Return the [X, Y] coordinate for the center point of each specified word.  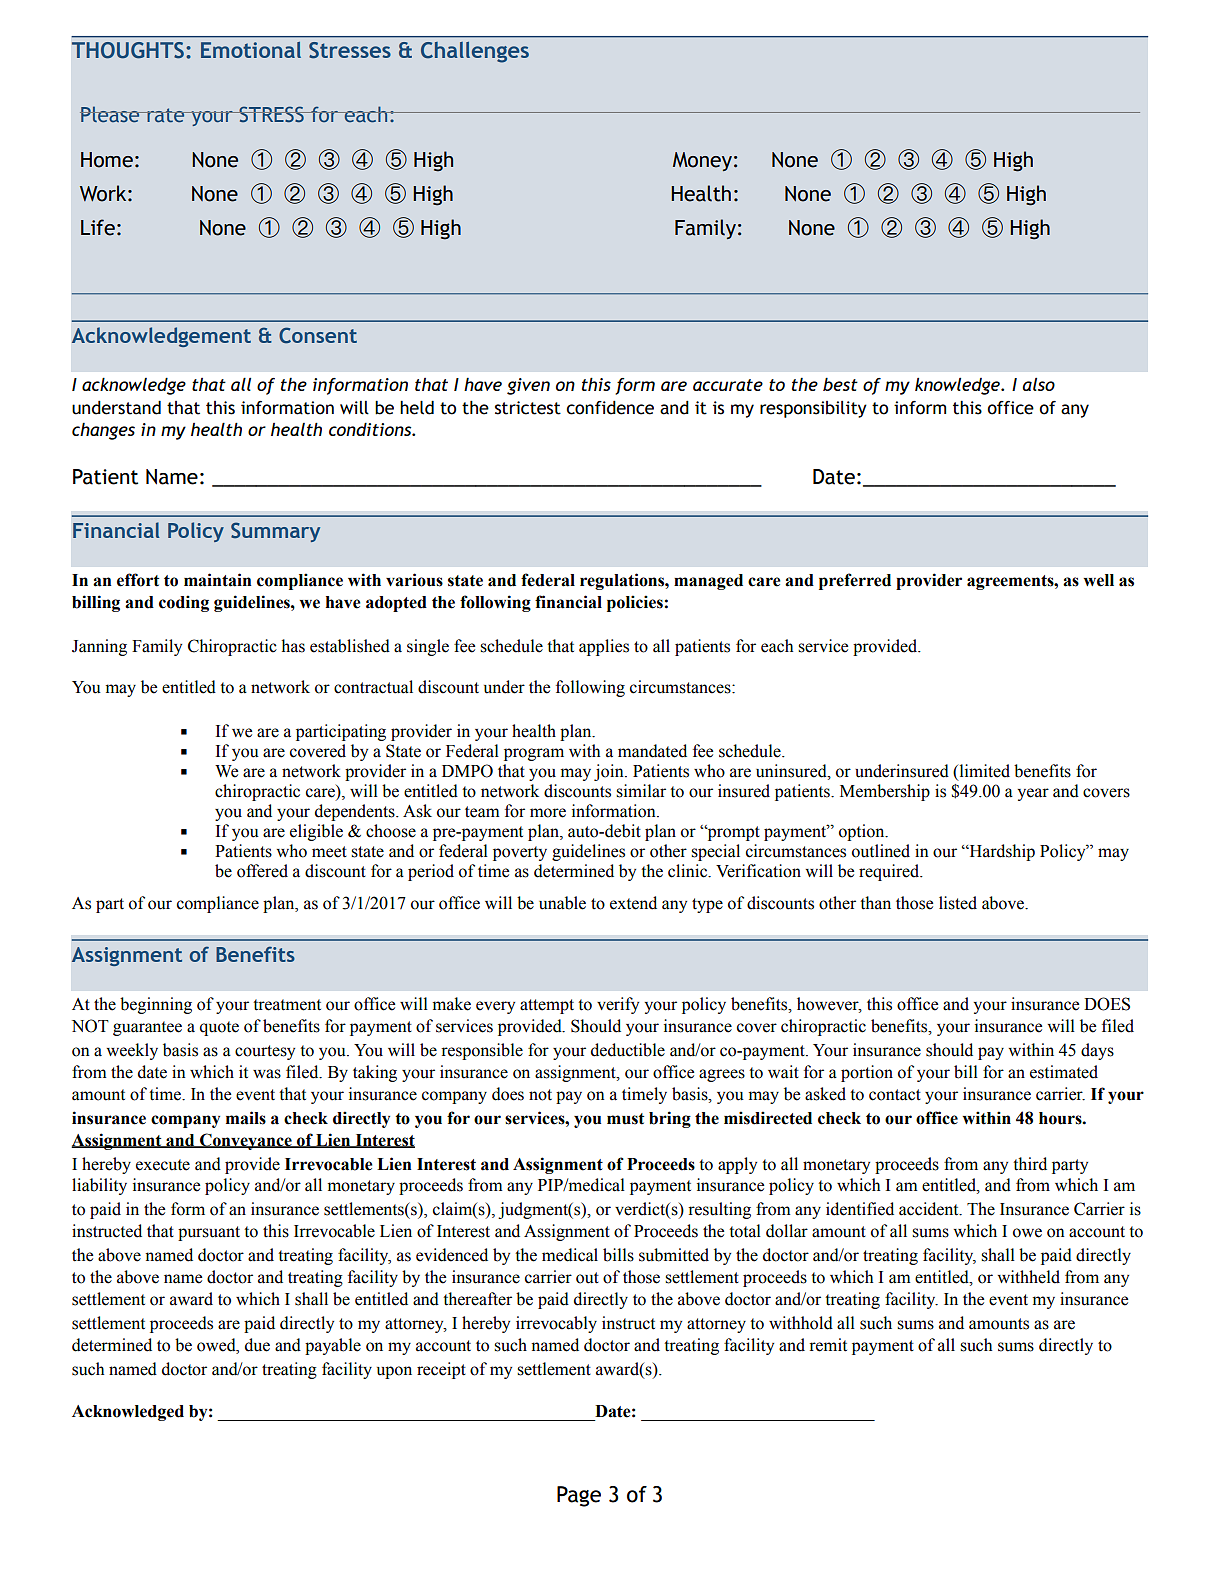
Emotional [251, 50]
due [257, 1345]
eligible [316, 832]
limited [983, 772]
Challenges [475, 52]
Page [579, 1496]
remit [828, 1345]
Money [702, 161]
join [610, 772]
